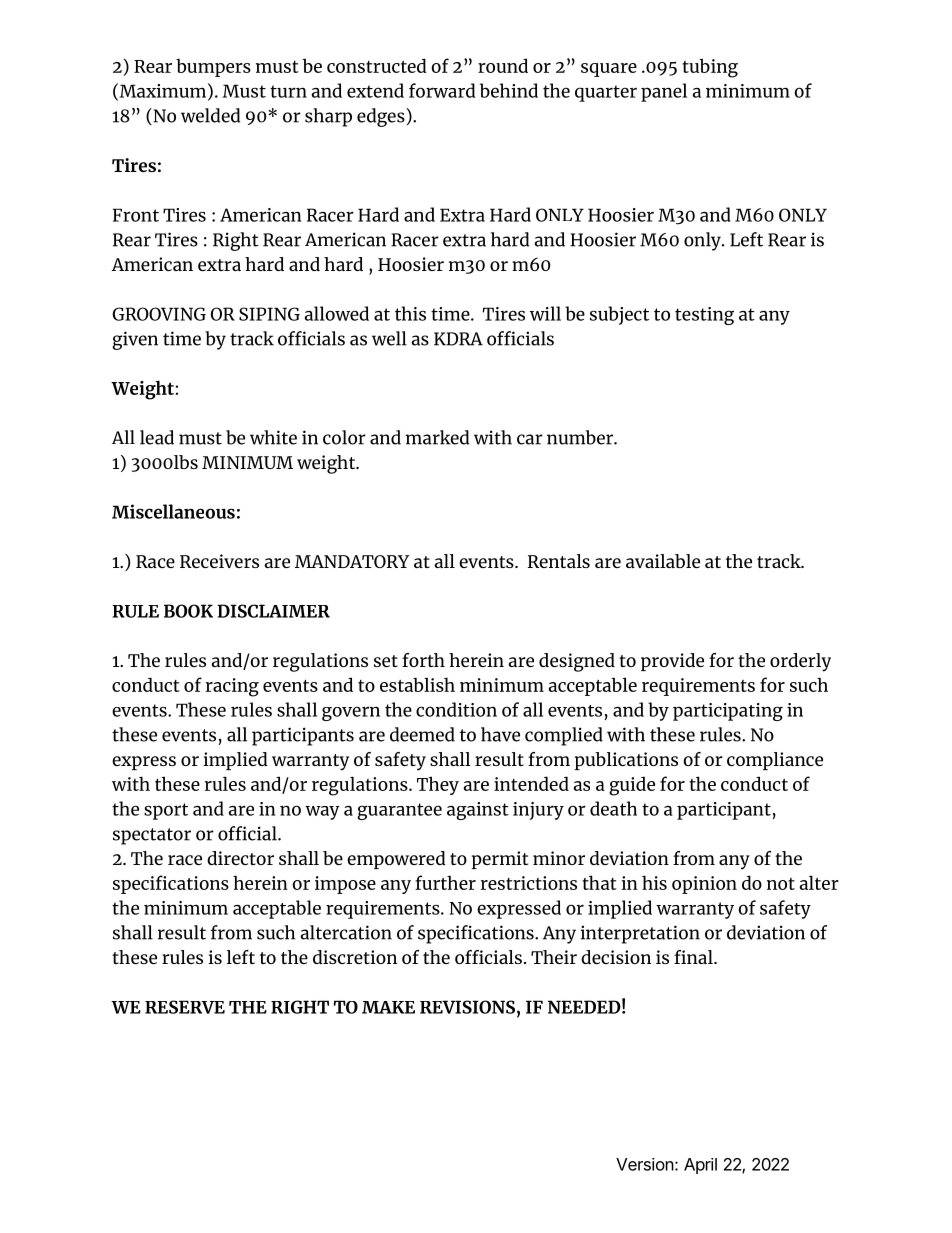 The height and width of the page is (1233, 952). I want to click on forward, so click(442, 90).
